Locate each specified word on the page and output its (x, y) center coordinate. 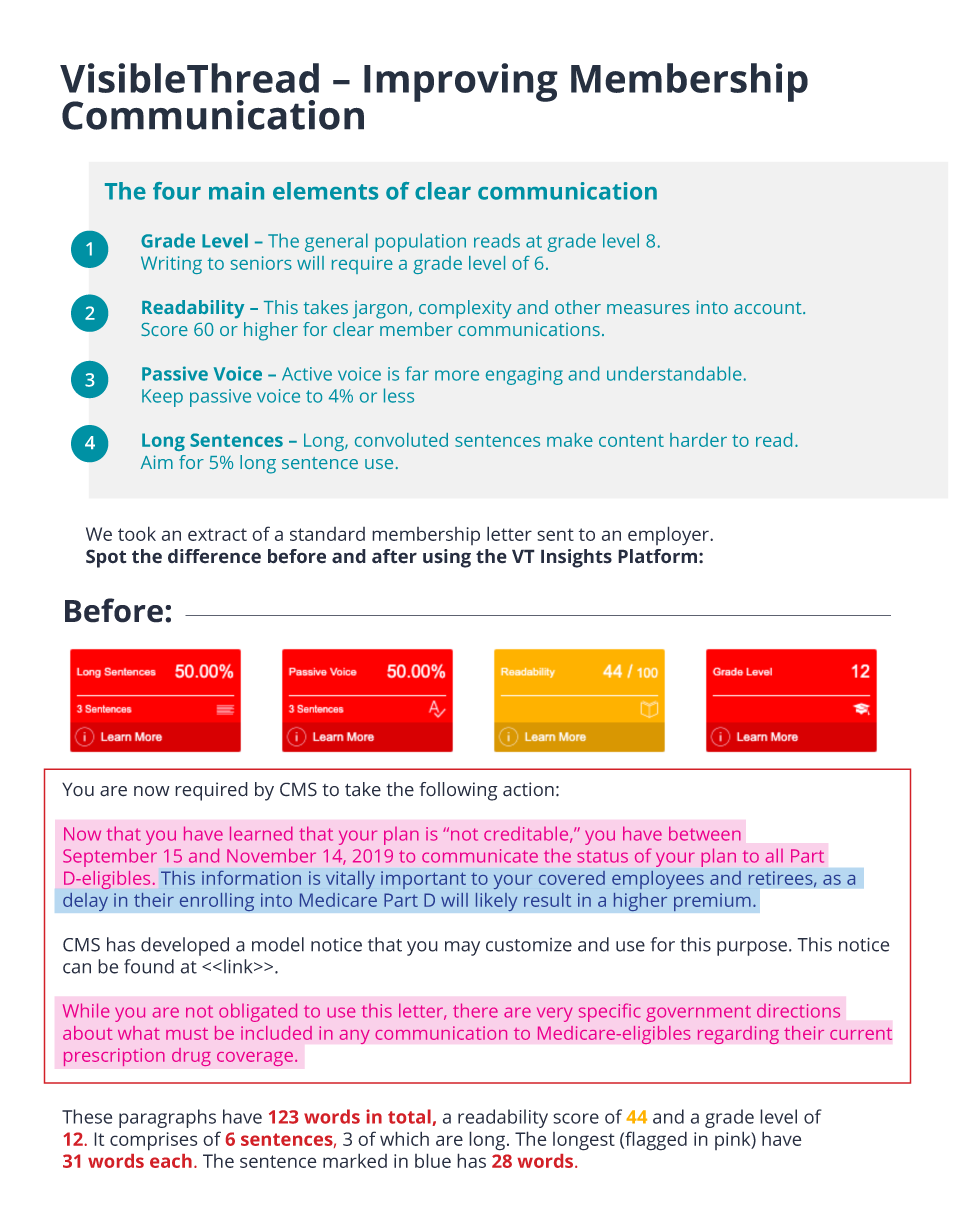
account (769, 308)
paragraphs (167, 1118)
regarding (738, 1035)
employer (669, 536)
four (177, 191)
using (447, 558)
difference (214, 556)
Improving (461, 82)
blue (433, 1160)
